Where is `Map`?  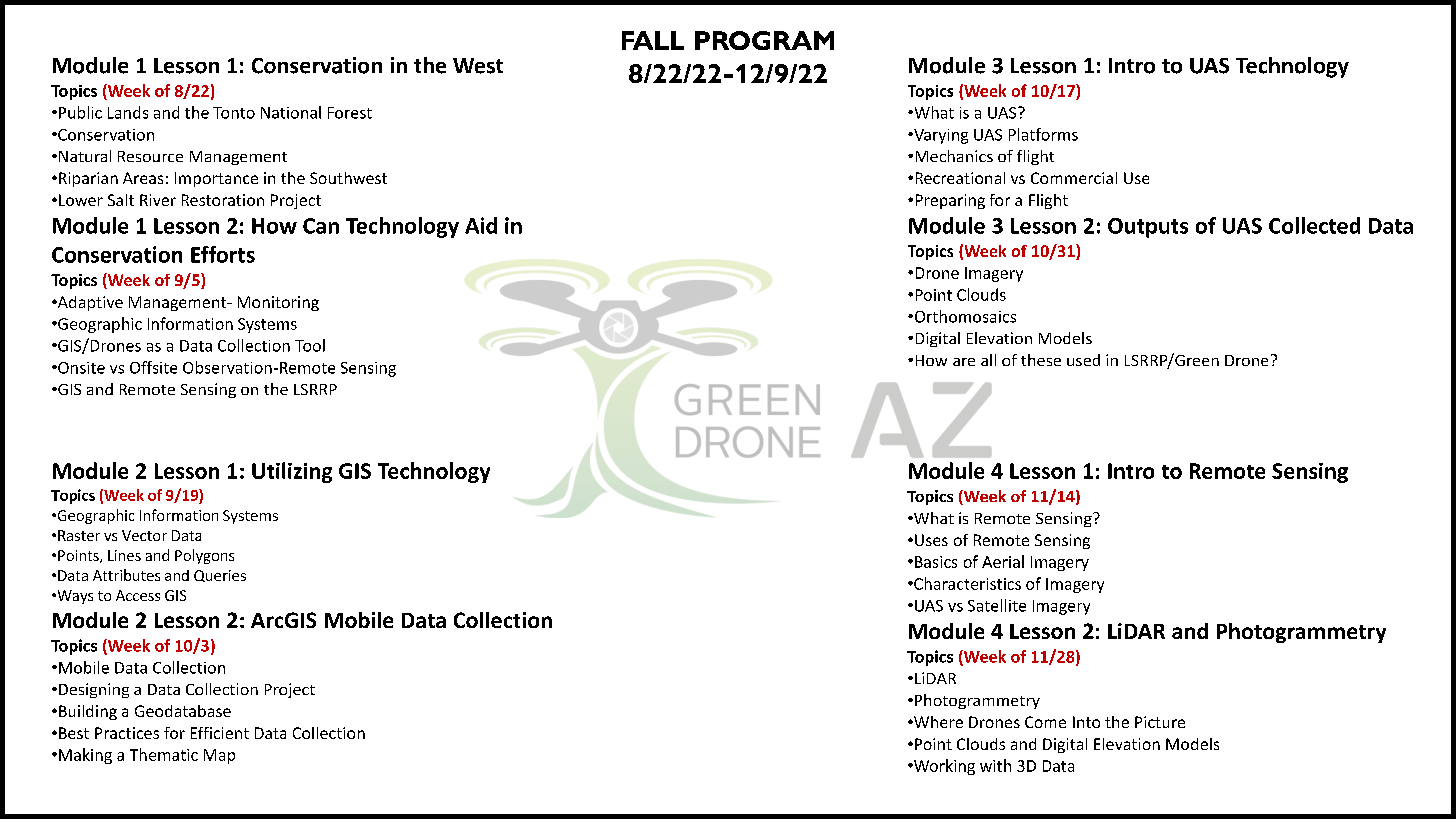 Map is located at coordinates (219, 756).
